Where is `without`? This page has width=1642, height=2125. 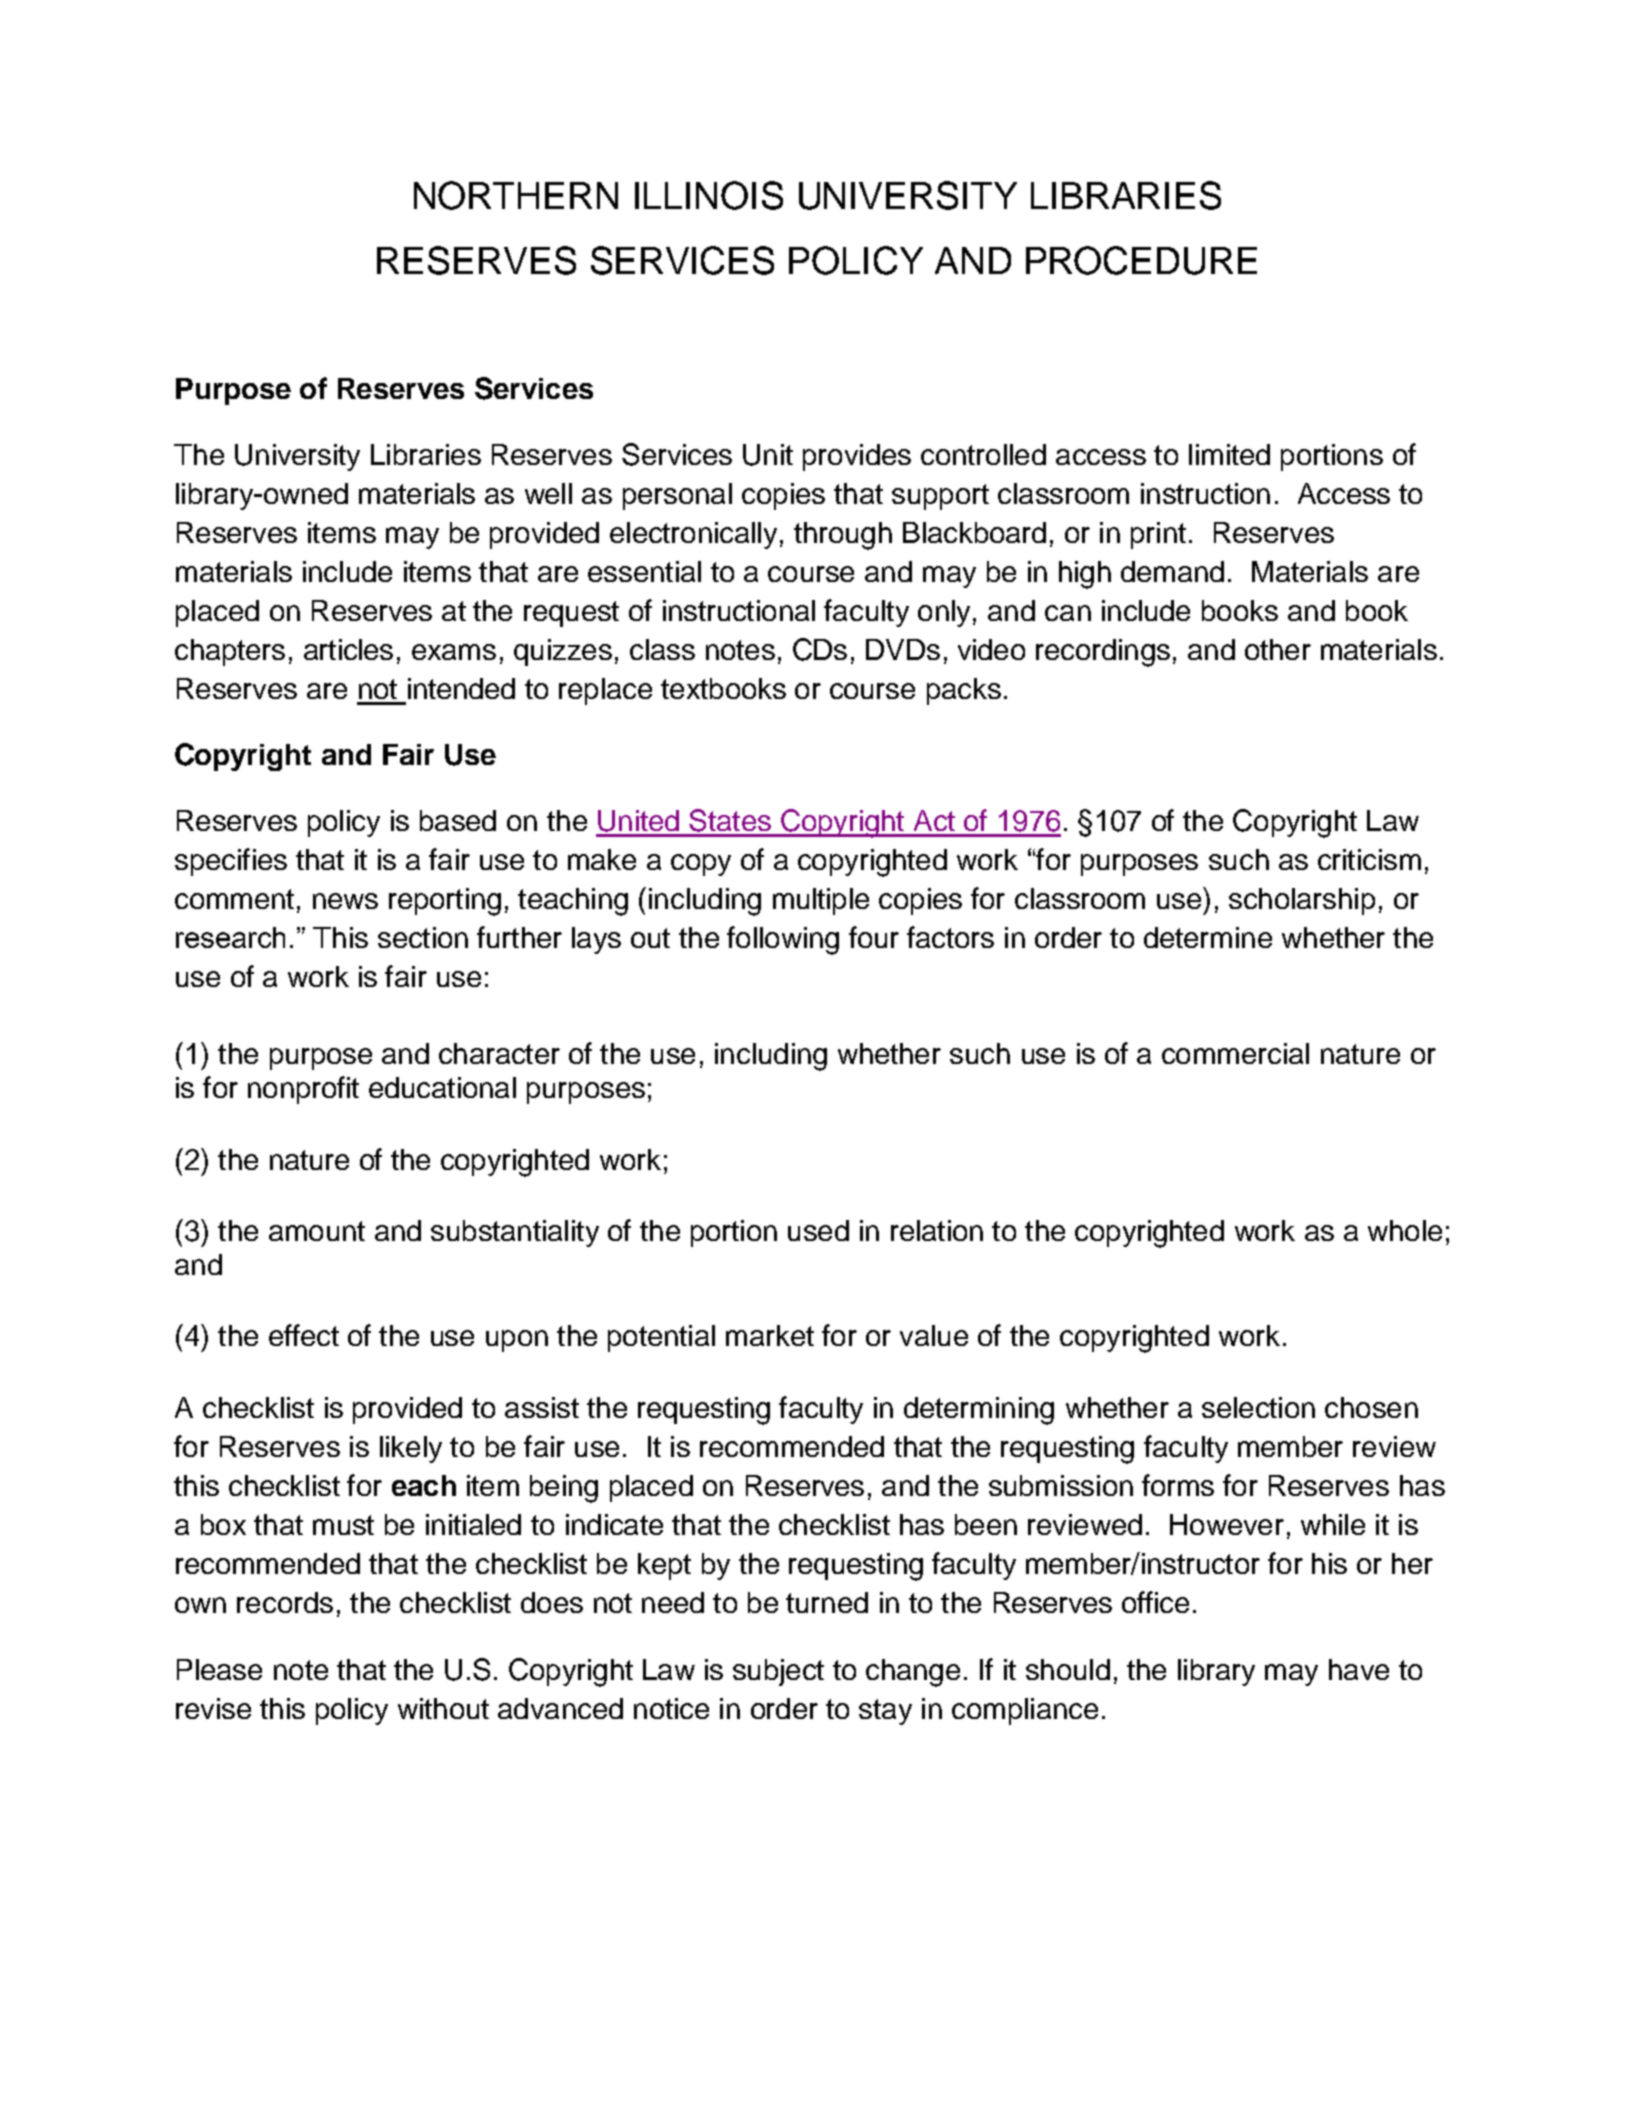 without is located at coordinates (443, 1708).
